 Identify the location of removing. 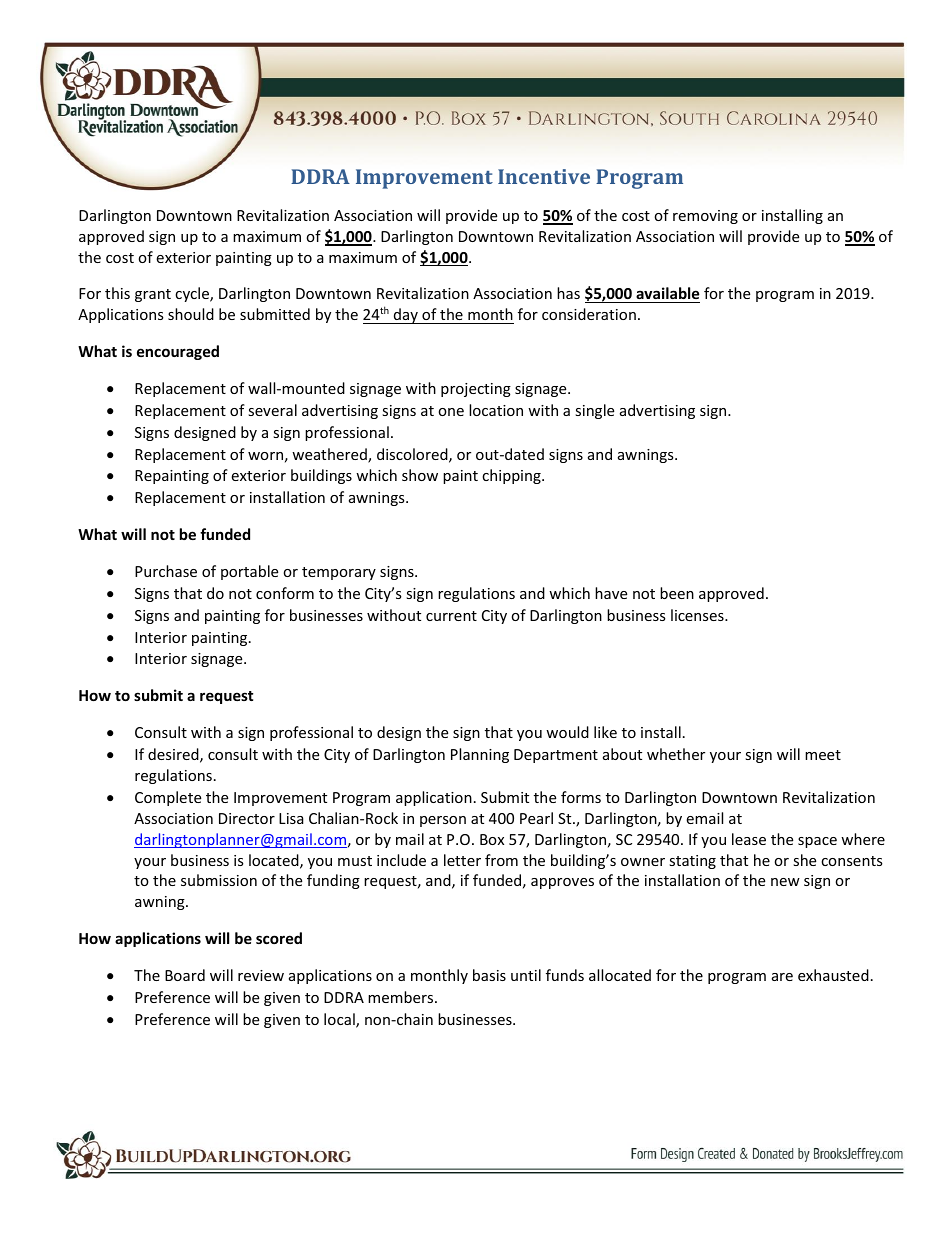
(705, 217).
